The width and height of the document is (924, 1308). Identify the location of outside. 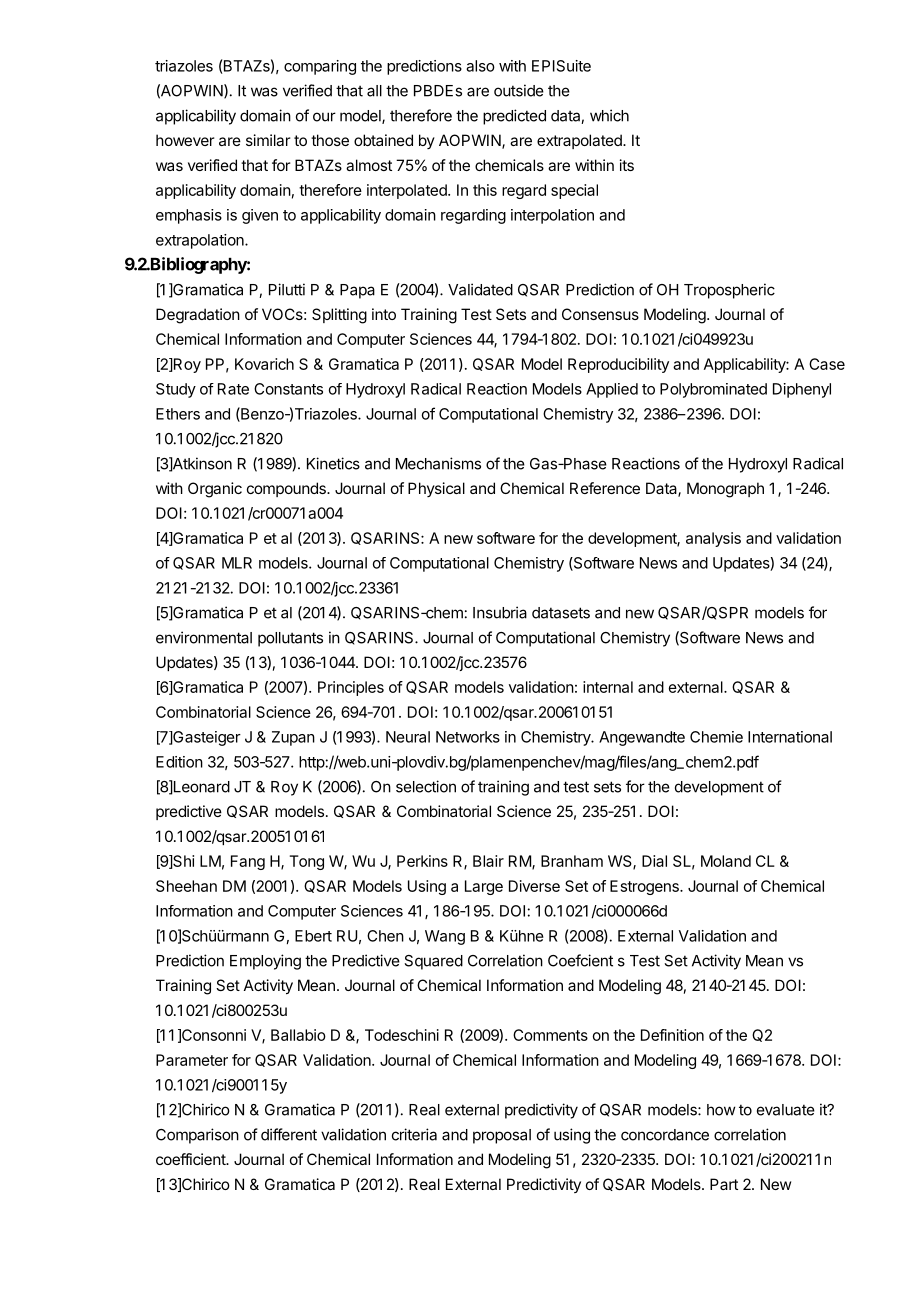
(519, 90).
